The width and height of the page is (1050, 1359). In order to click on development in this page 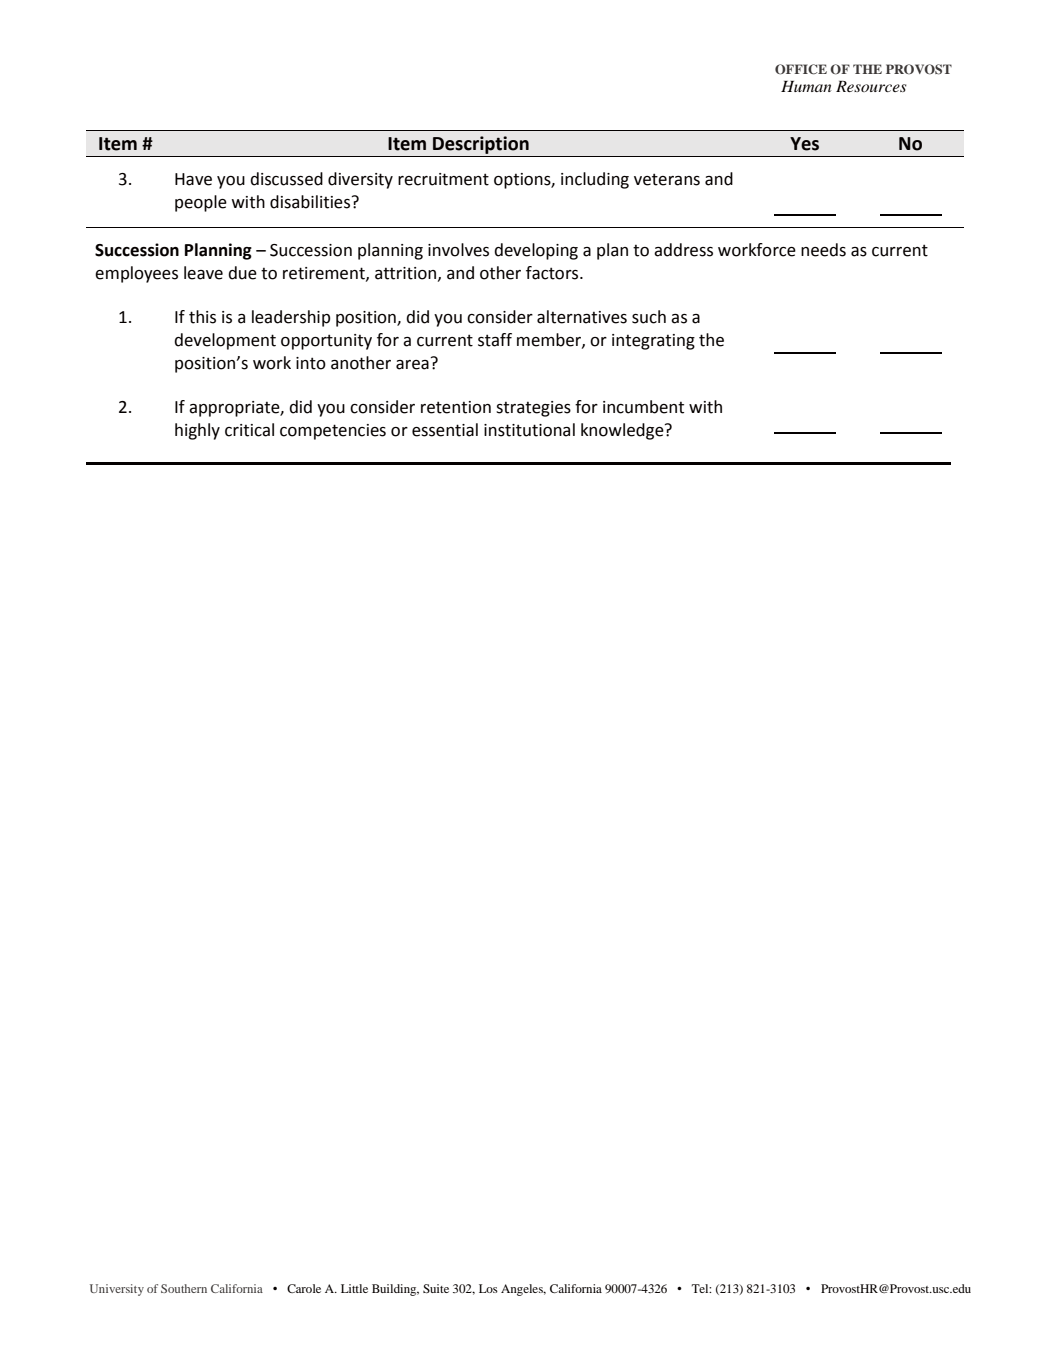, I will do `click(225, 341)`.
